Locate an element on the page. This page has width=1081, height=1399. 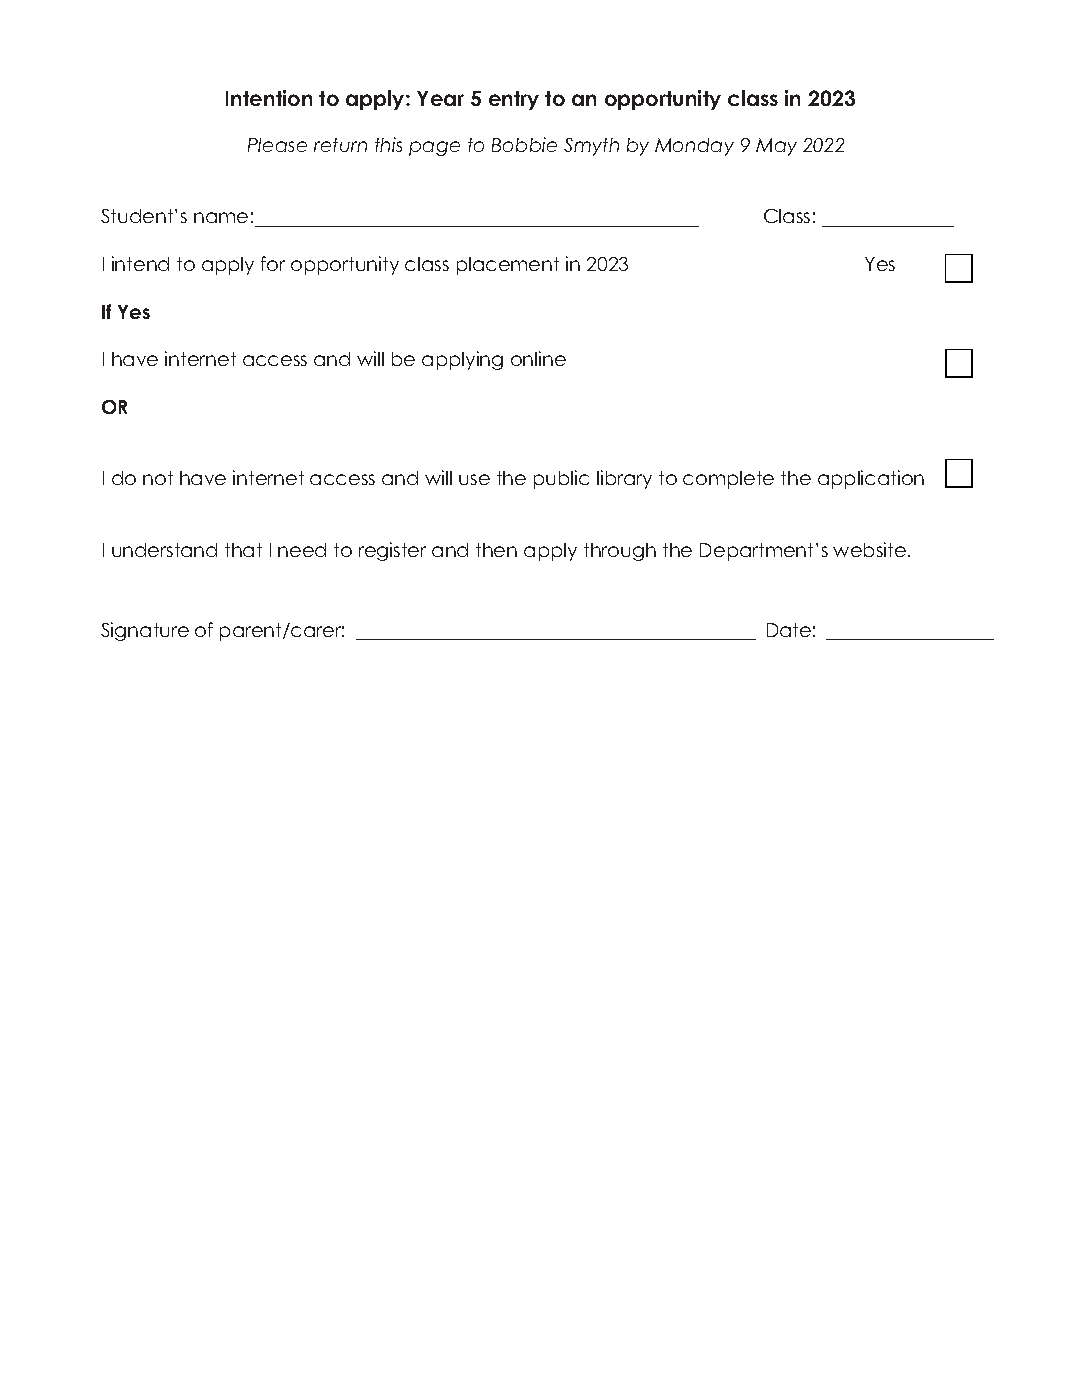
Intention is located at coordinates (269, 98).
